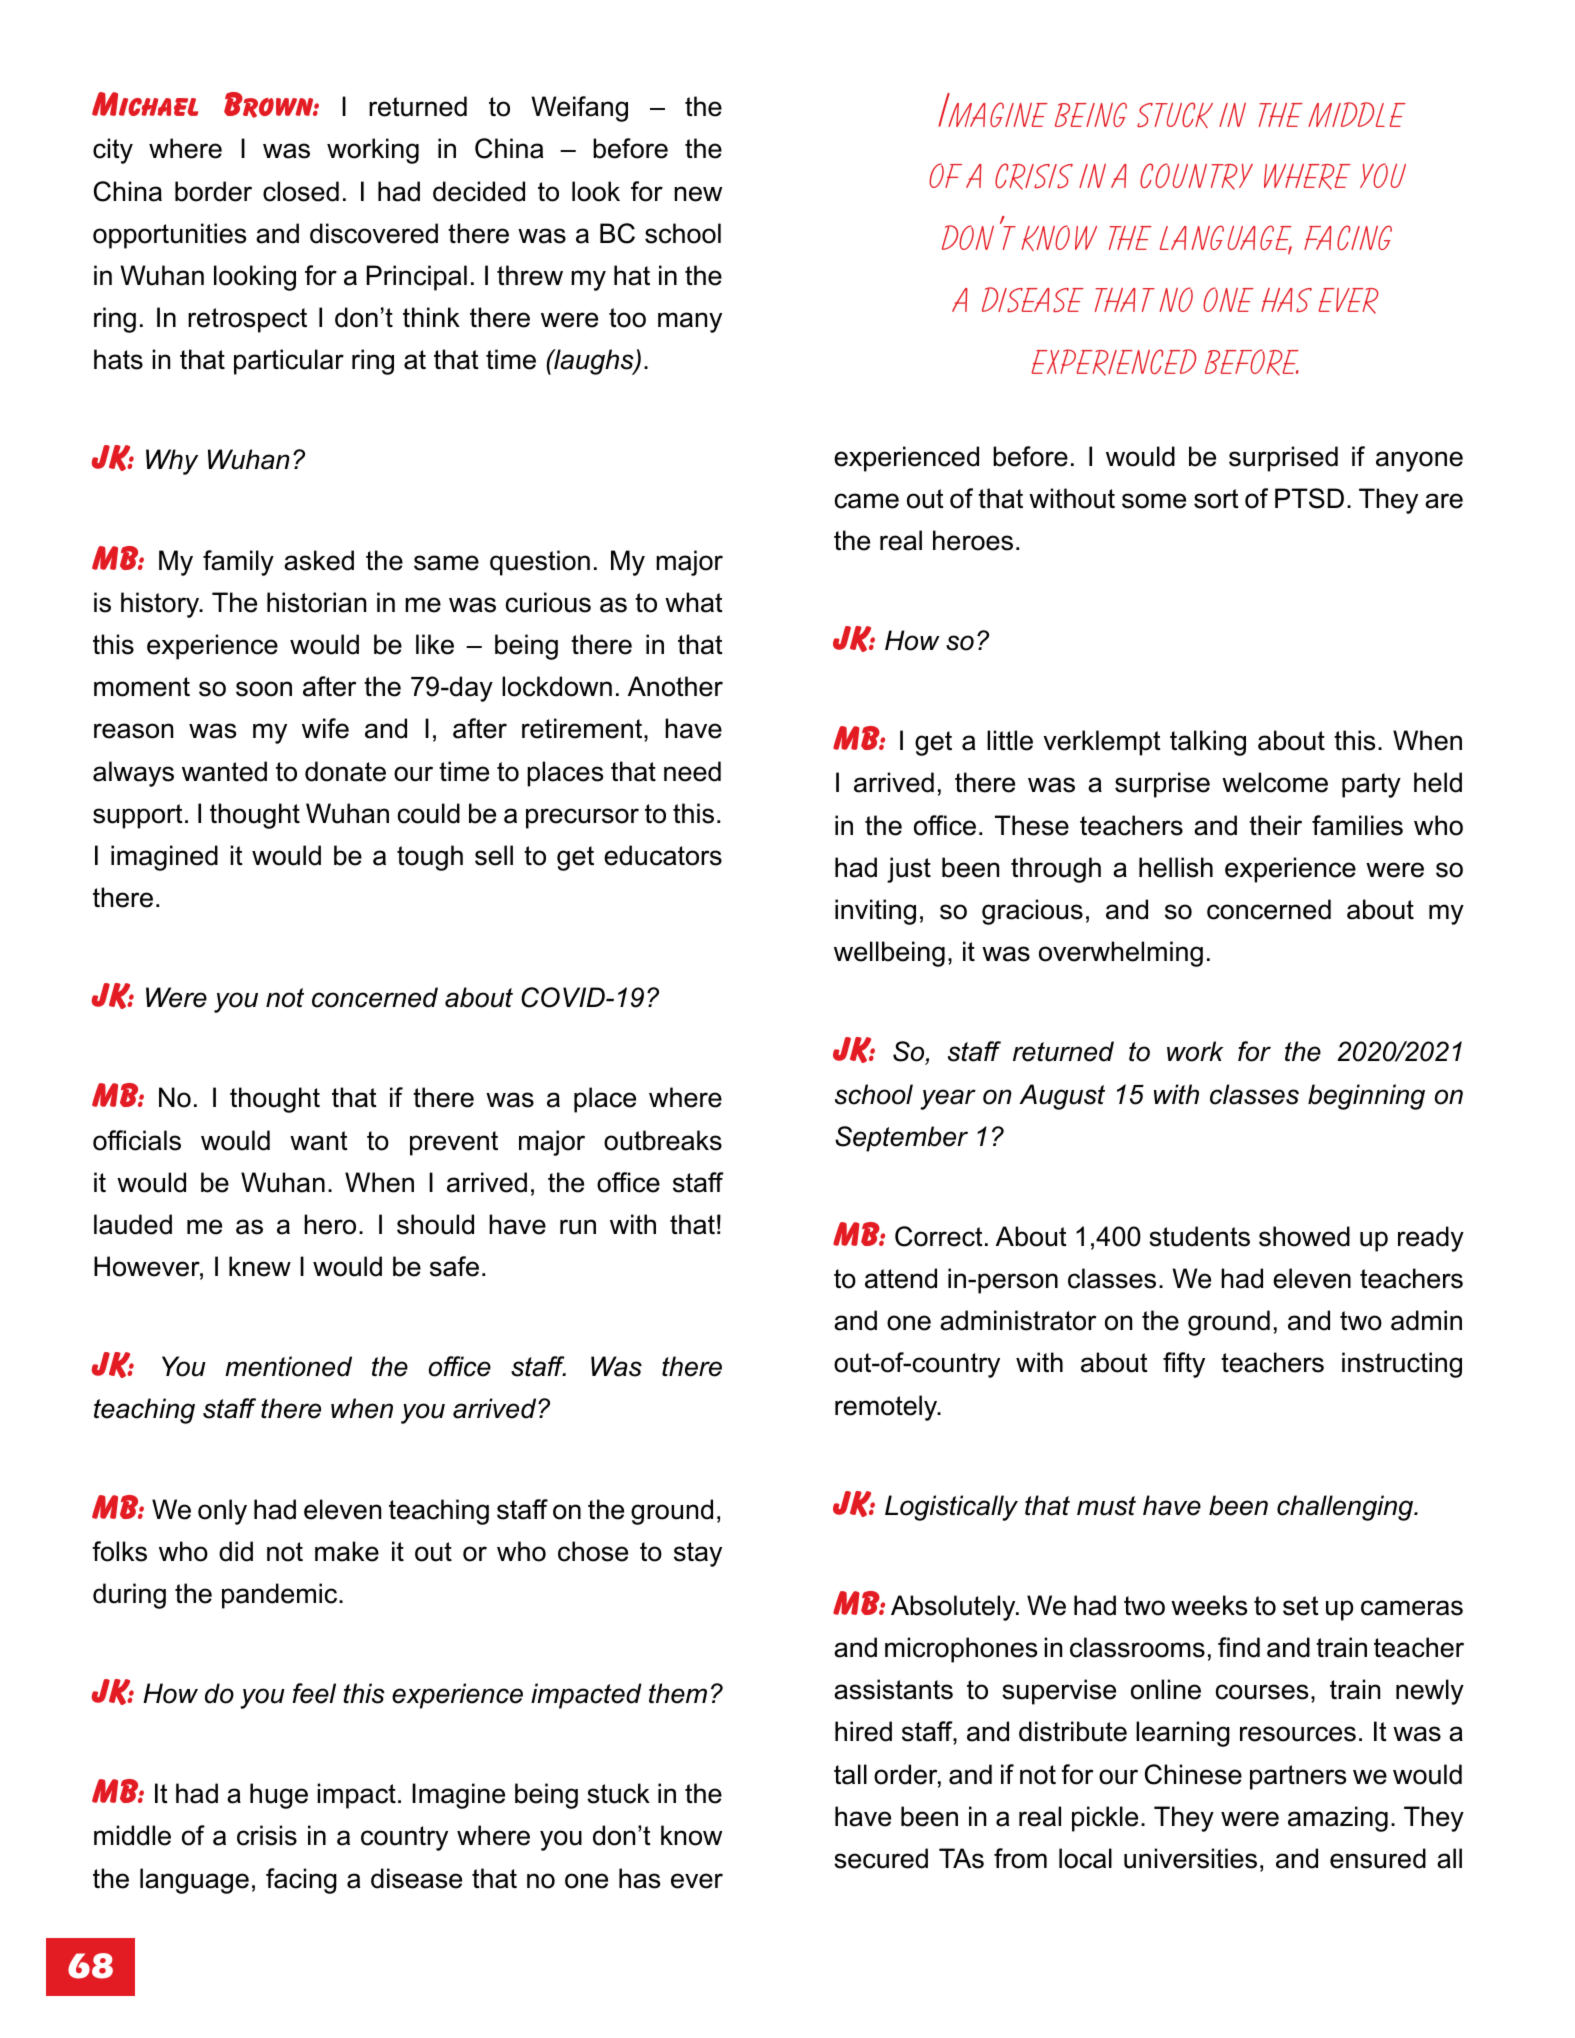 This screenshot has height=2038, width=1575. I want to click on anyone, so click(1419, 461).
